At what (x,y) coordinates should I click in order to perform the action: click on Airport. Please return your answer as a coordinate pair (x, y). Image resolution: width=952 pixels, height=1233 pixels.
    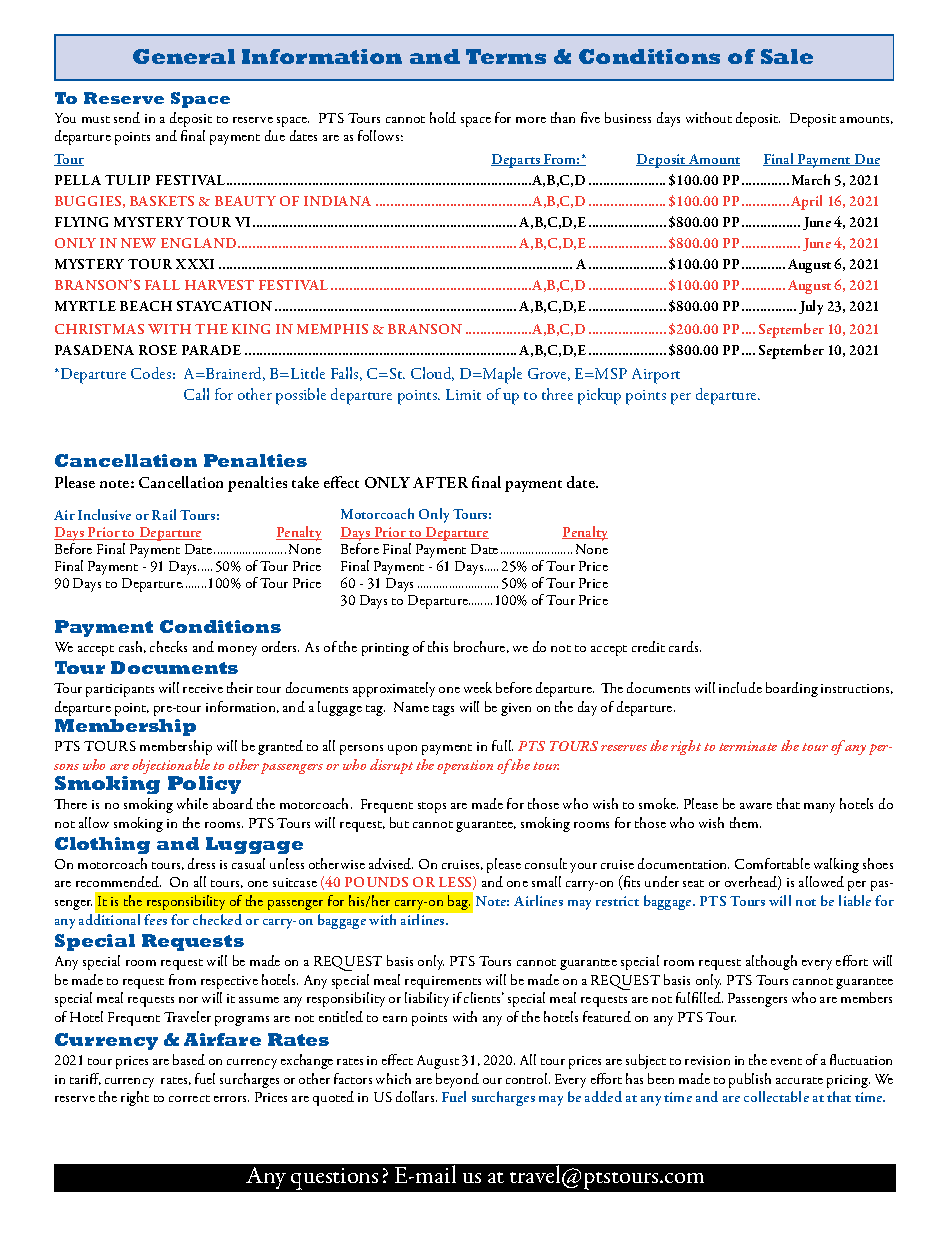
    Looking at the image, I should click on (656, 376).
